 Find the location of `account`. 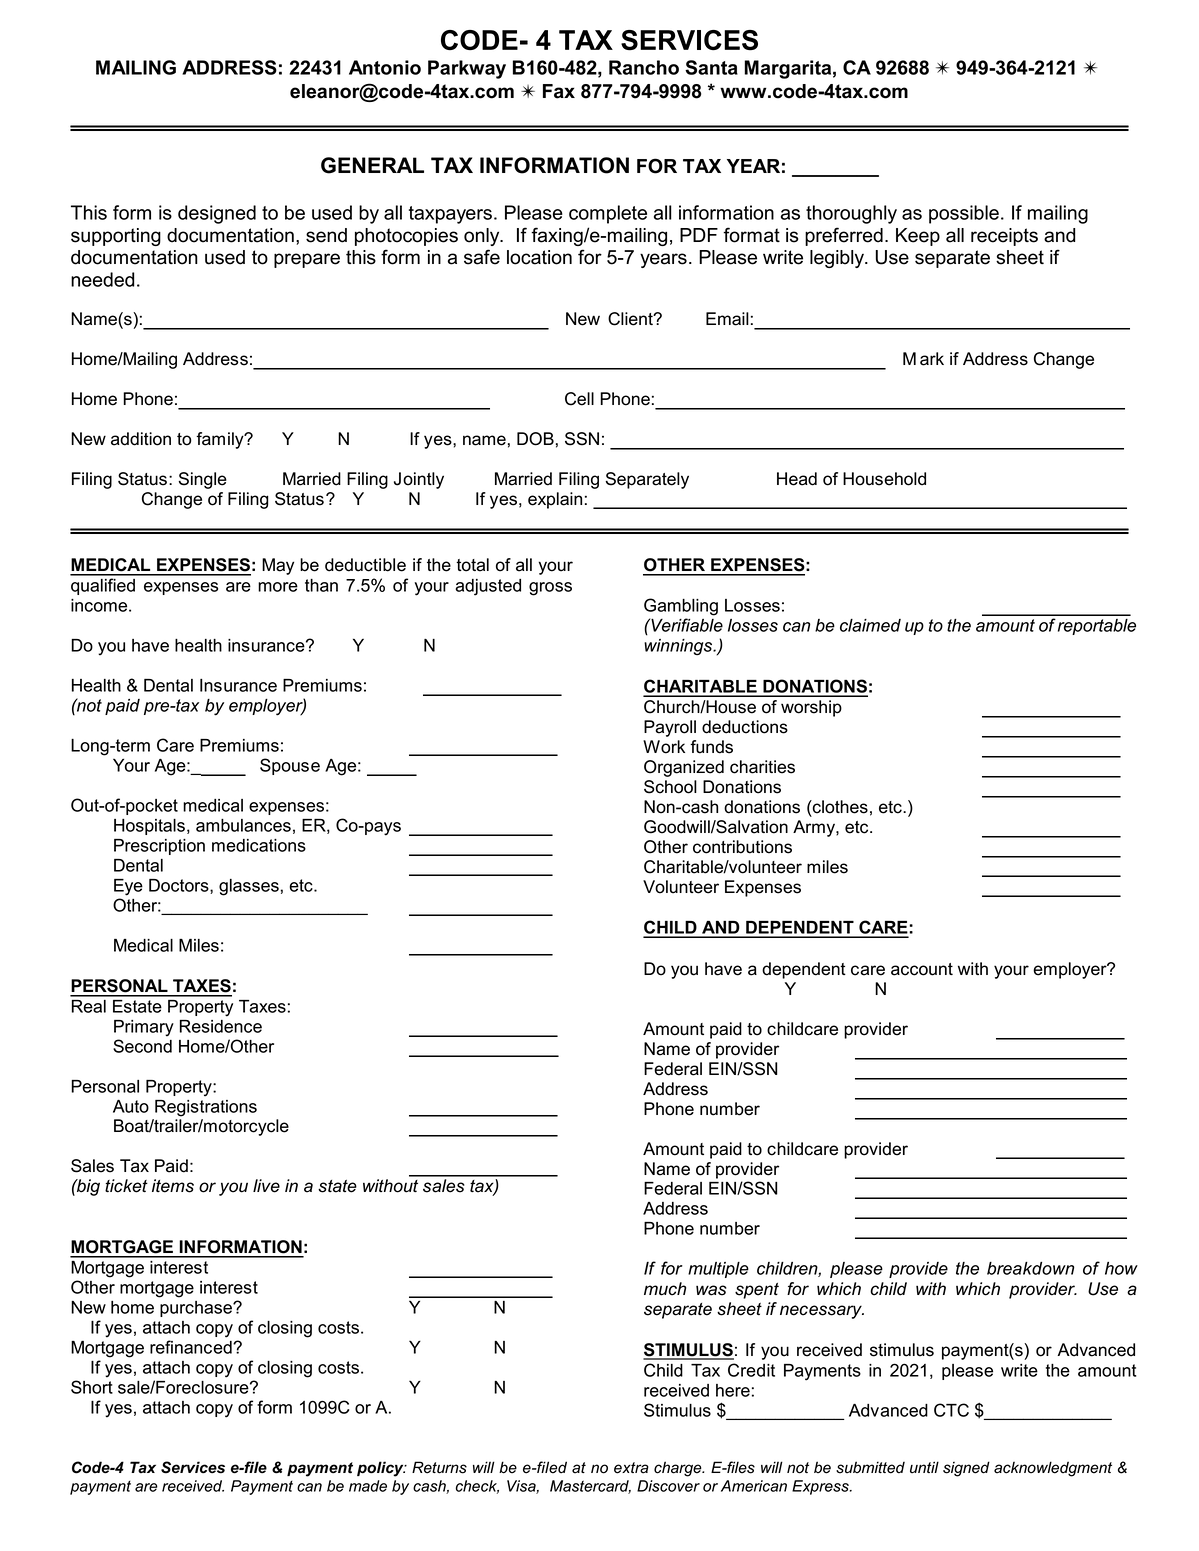

account is located at coordinates (922, 969).
